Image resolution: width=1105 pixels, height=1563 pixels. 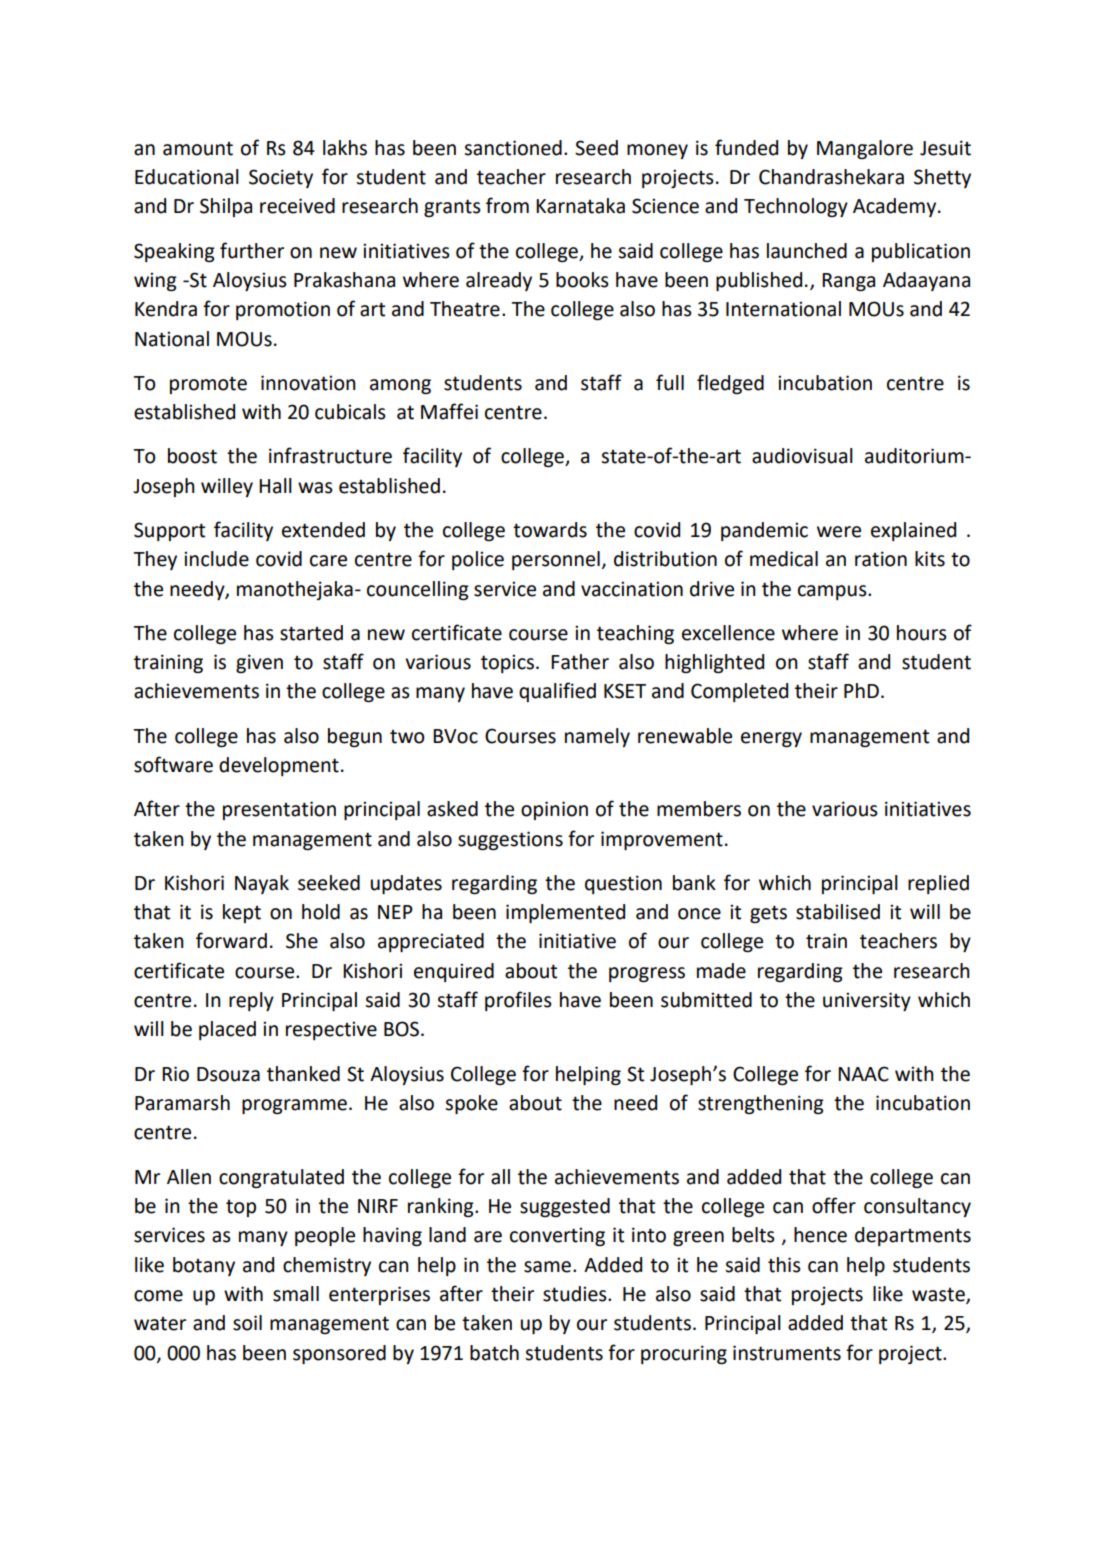 What do you see at coordinates (247, 1323) in the page?
I see `soil` at bounding box center [247, 1323].
